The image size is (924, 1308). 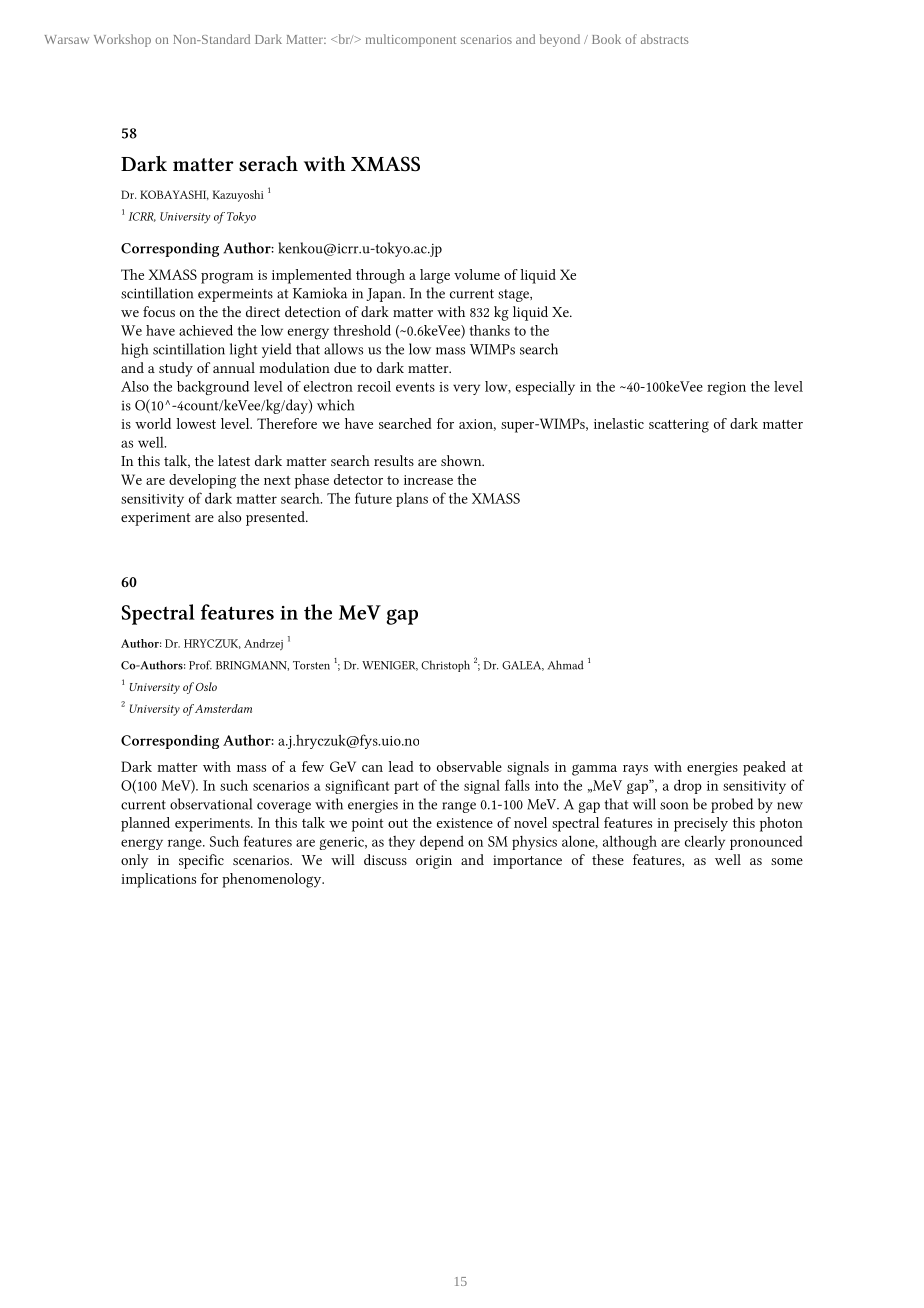 I want to click on only, so click(x=135, y=861).
